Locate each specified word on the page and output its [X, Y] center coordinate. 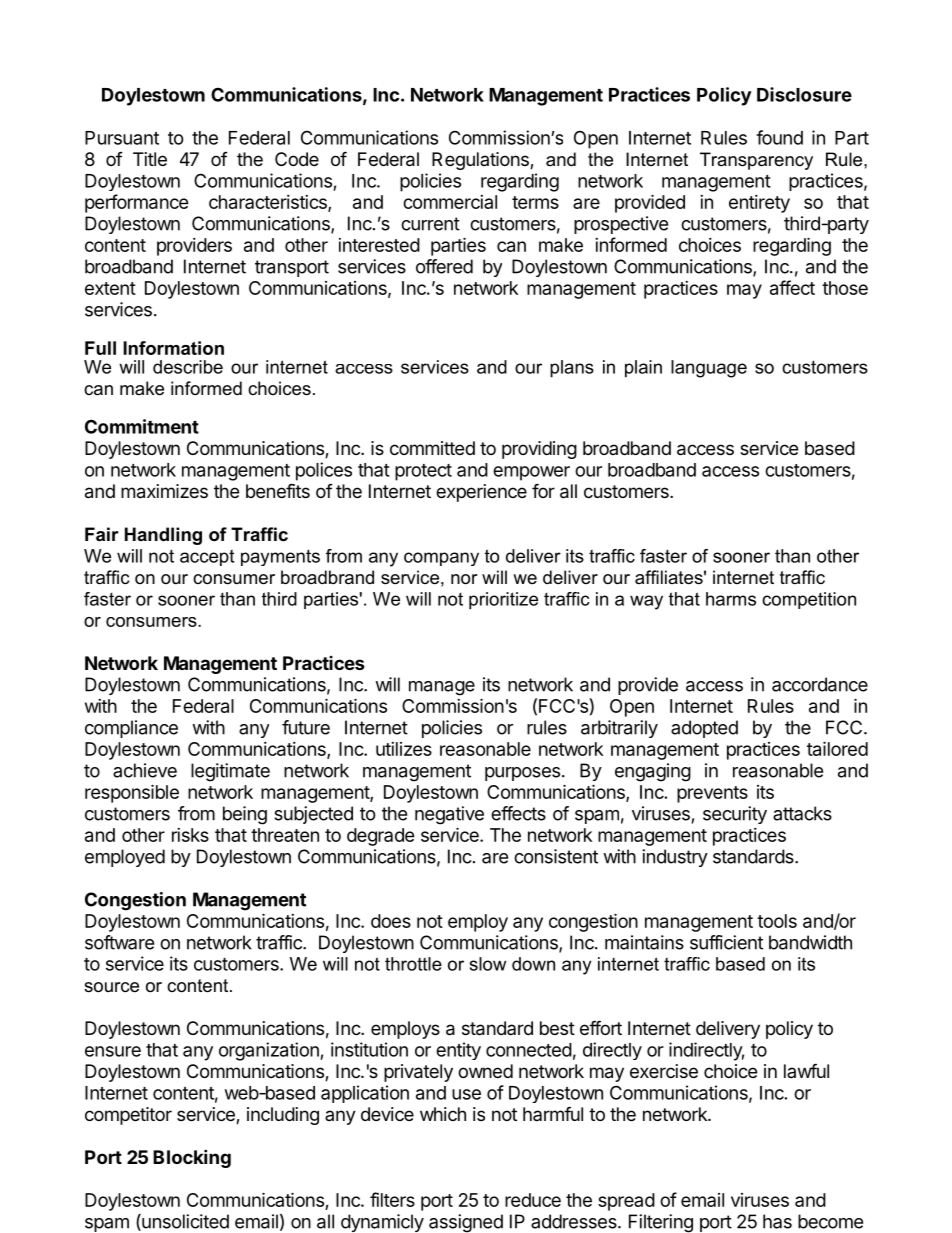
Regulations [481, 161]
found [779, 137]
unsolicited [184, 1222]
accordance [820, 684]
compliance [131, 729]
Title [150, 159]
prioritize [503, 601]
